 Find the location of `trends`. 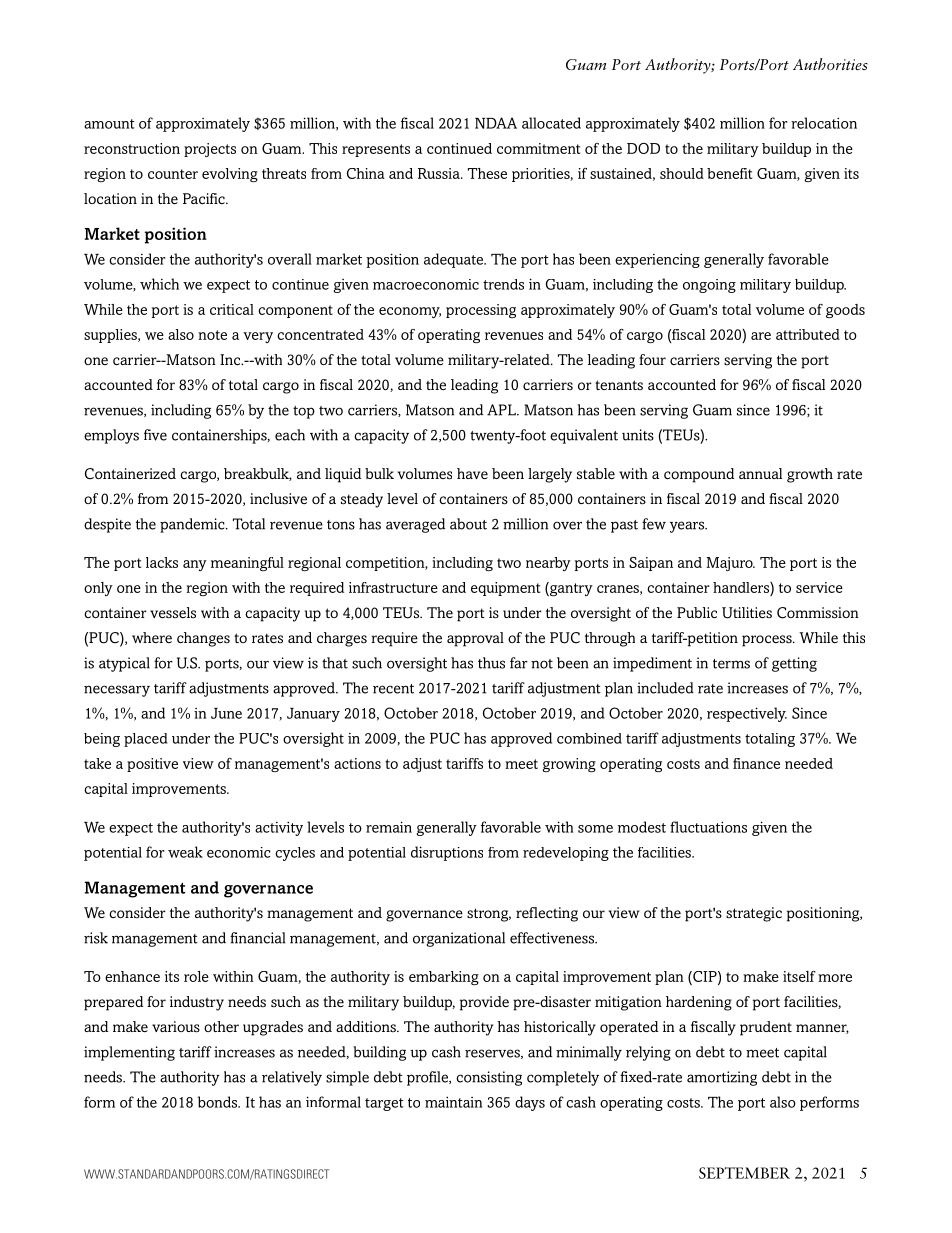

trends is located at coordinates (503, 284).
